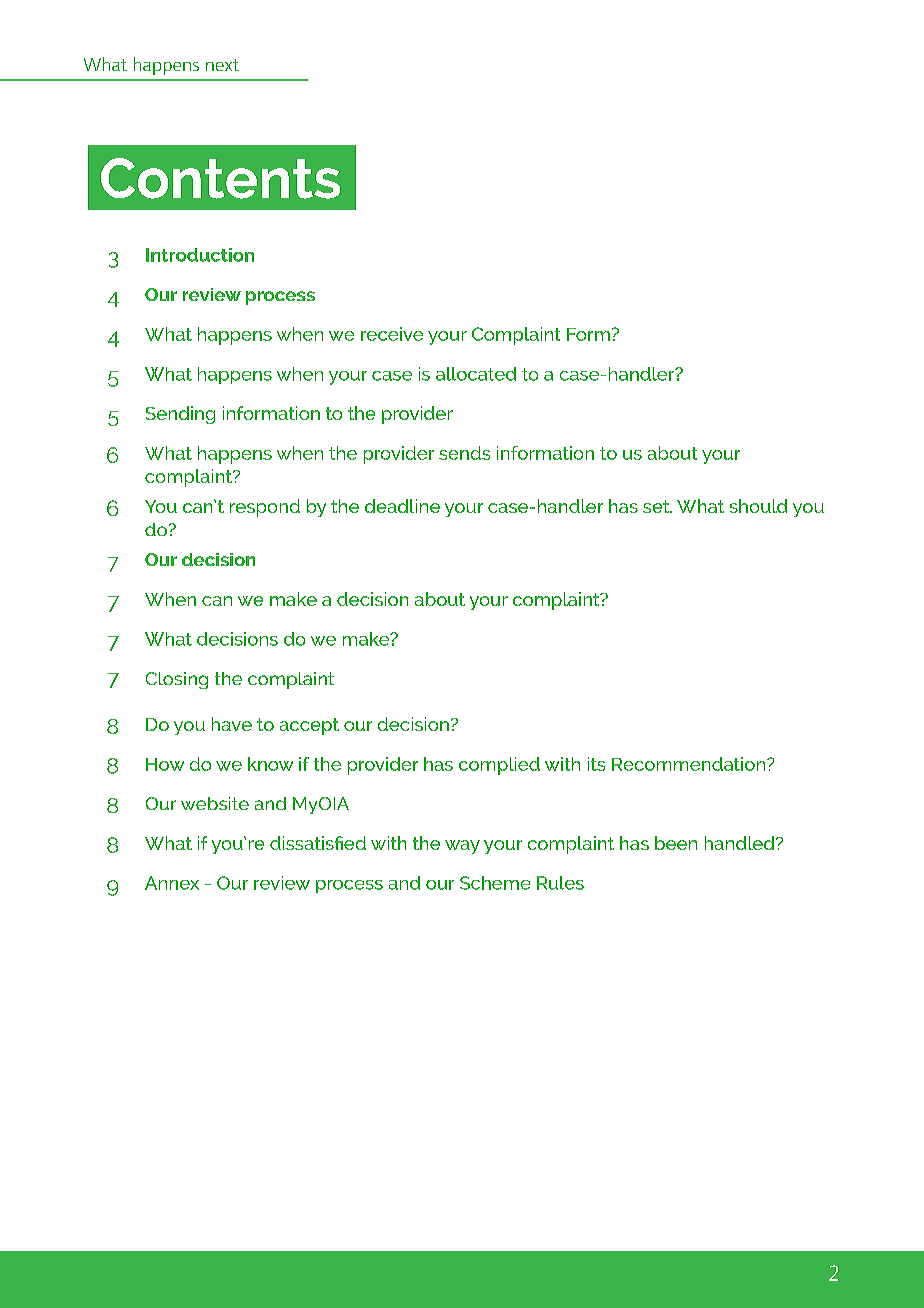 Image resolution: width=924 pixels, height=1308 pixels. I want to click on respond, so click(265, 508).
